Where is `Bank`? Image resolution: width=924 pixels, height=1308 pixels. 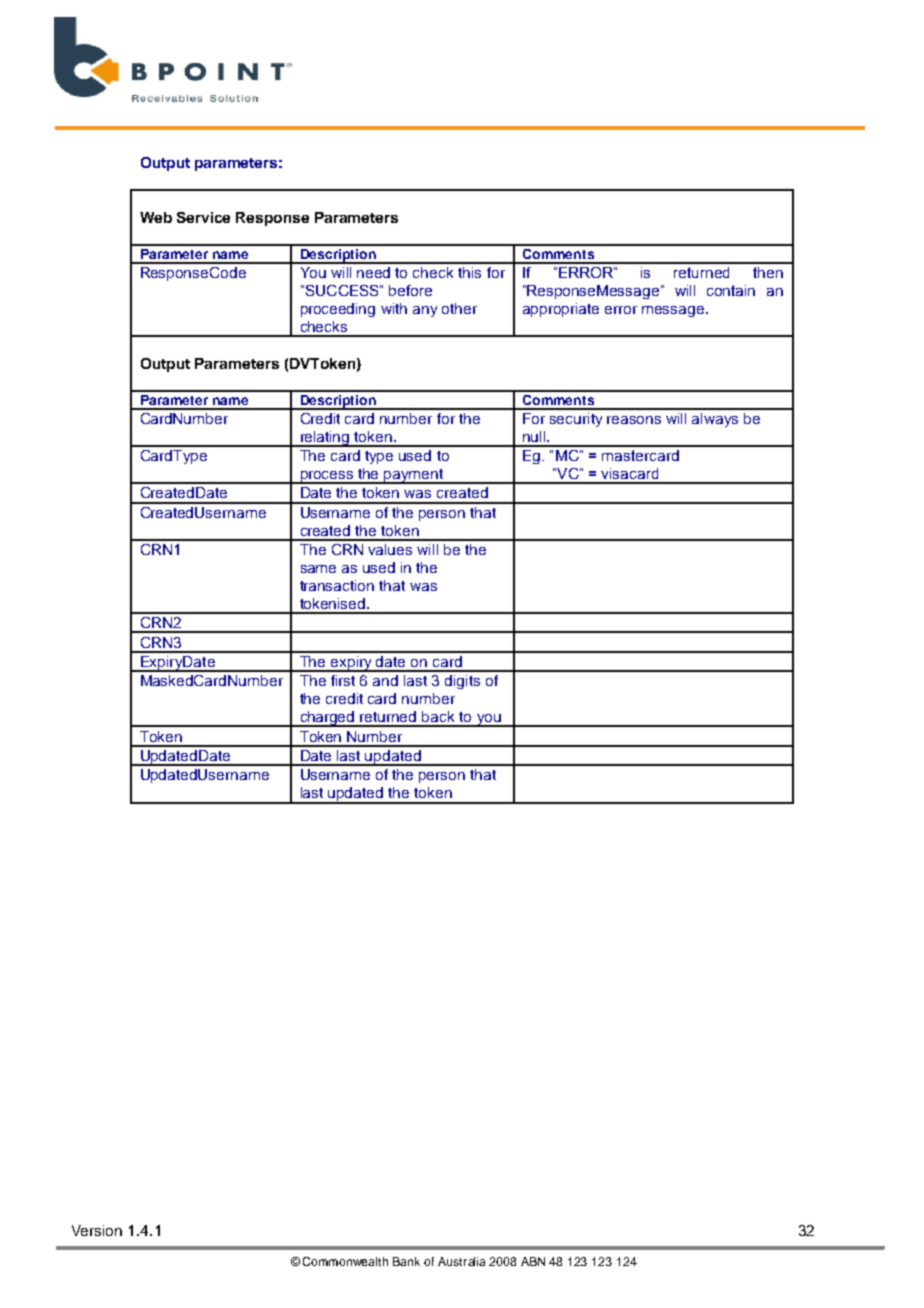 Bank is located at coordinates (406, 1261).
